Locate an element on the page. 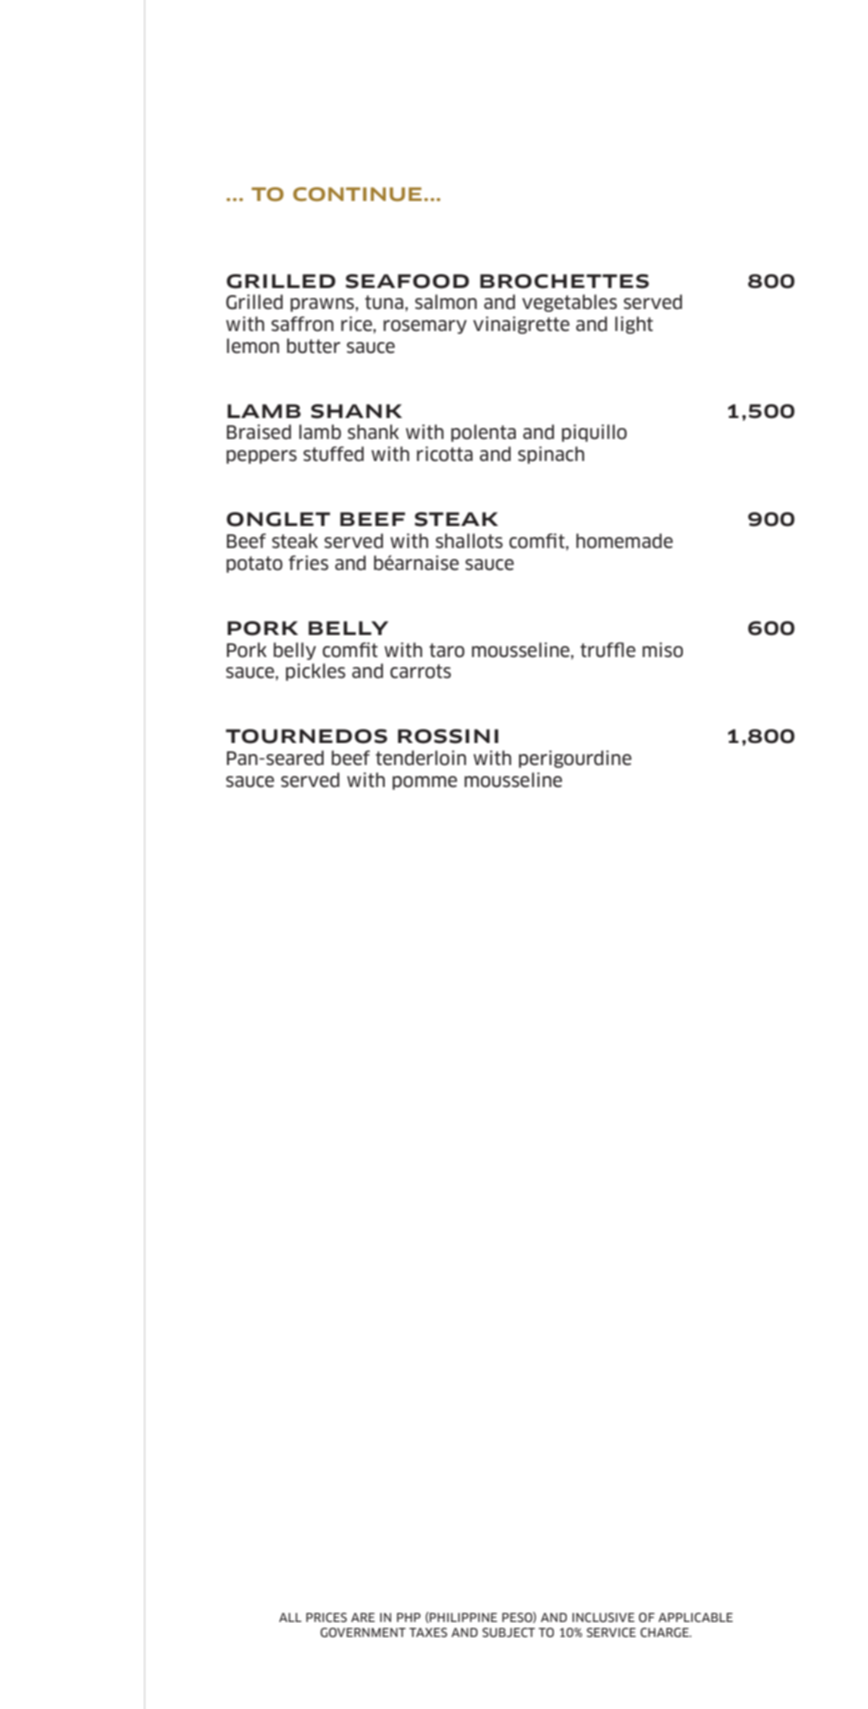 Image resolution: width=868 pixels, height=1709 pixels. GOVERNMENT is located at coordinates (363, 1632).
